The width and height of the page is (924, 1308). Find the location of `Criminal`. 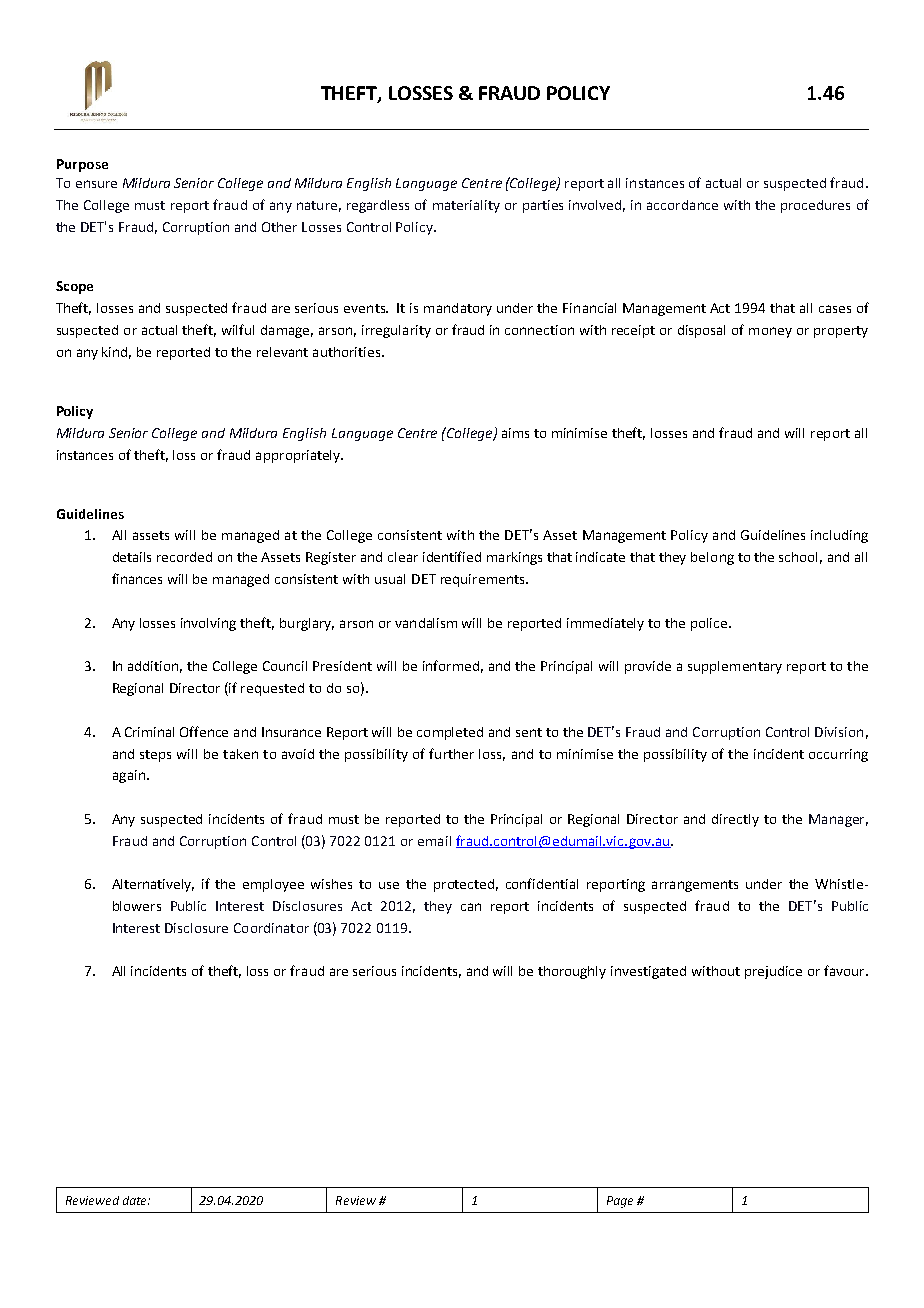

Criminal is located at coordinates (149, 732).
